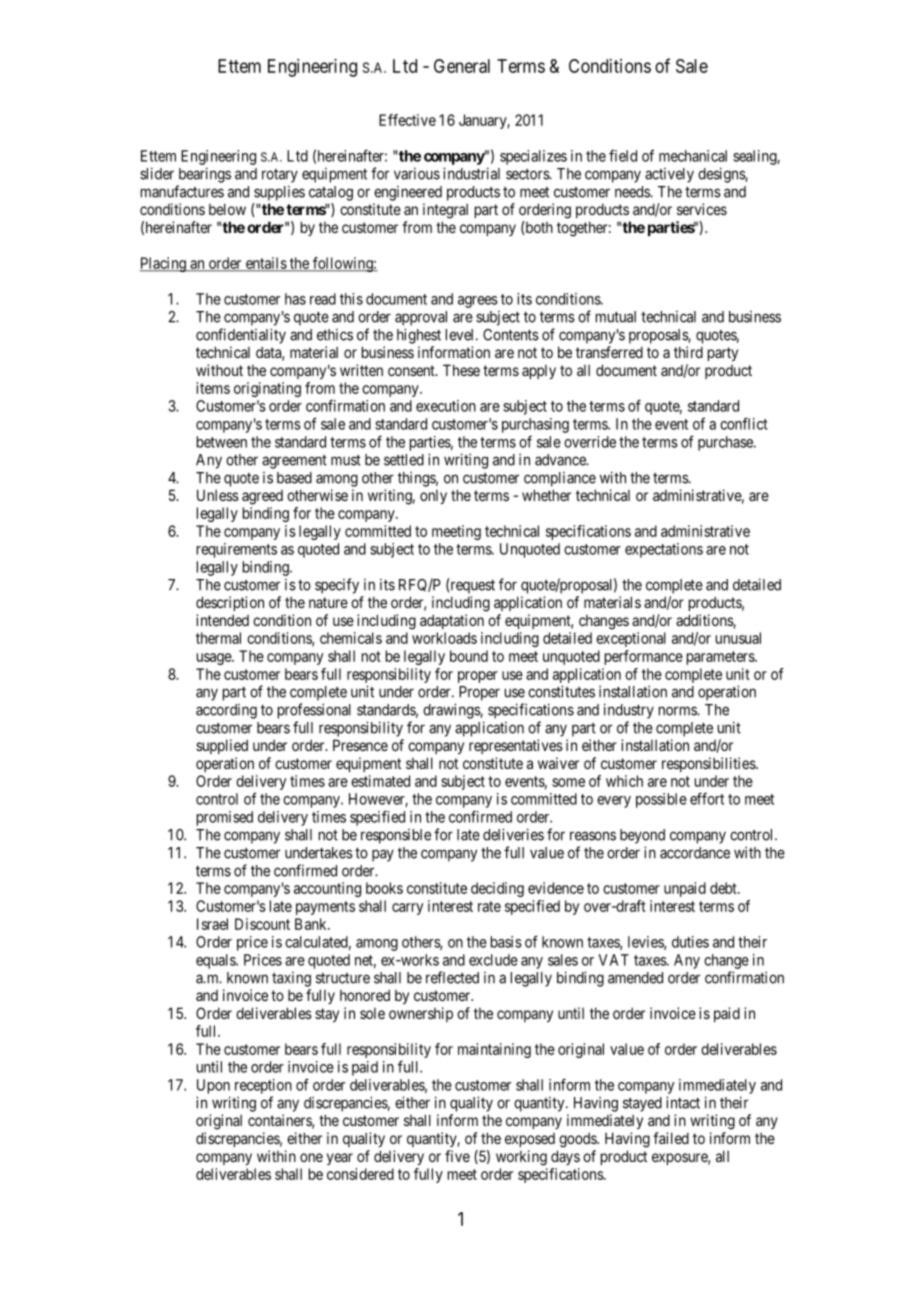  What do you see at coordinates (213, 1086) in the page?
I see `Upon` at bounding box center [213, 1086].
